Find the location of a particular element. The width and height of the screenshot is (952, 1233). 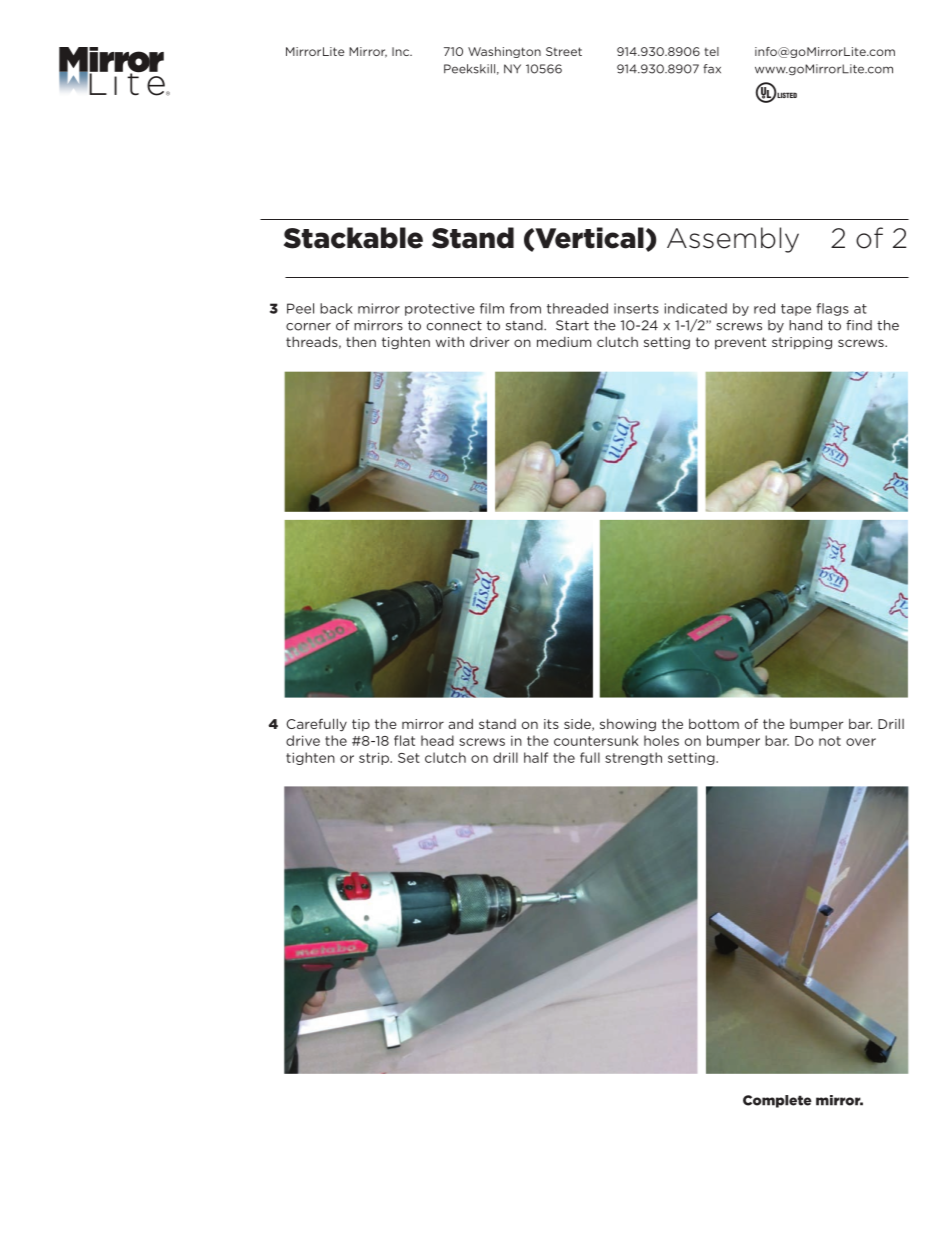

bottom is located at coordinates (714, 724).
